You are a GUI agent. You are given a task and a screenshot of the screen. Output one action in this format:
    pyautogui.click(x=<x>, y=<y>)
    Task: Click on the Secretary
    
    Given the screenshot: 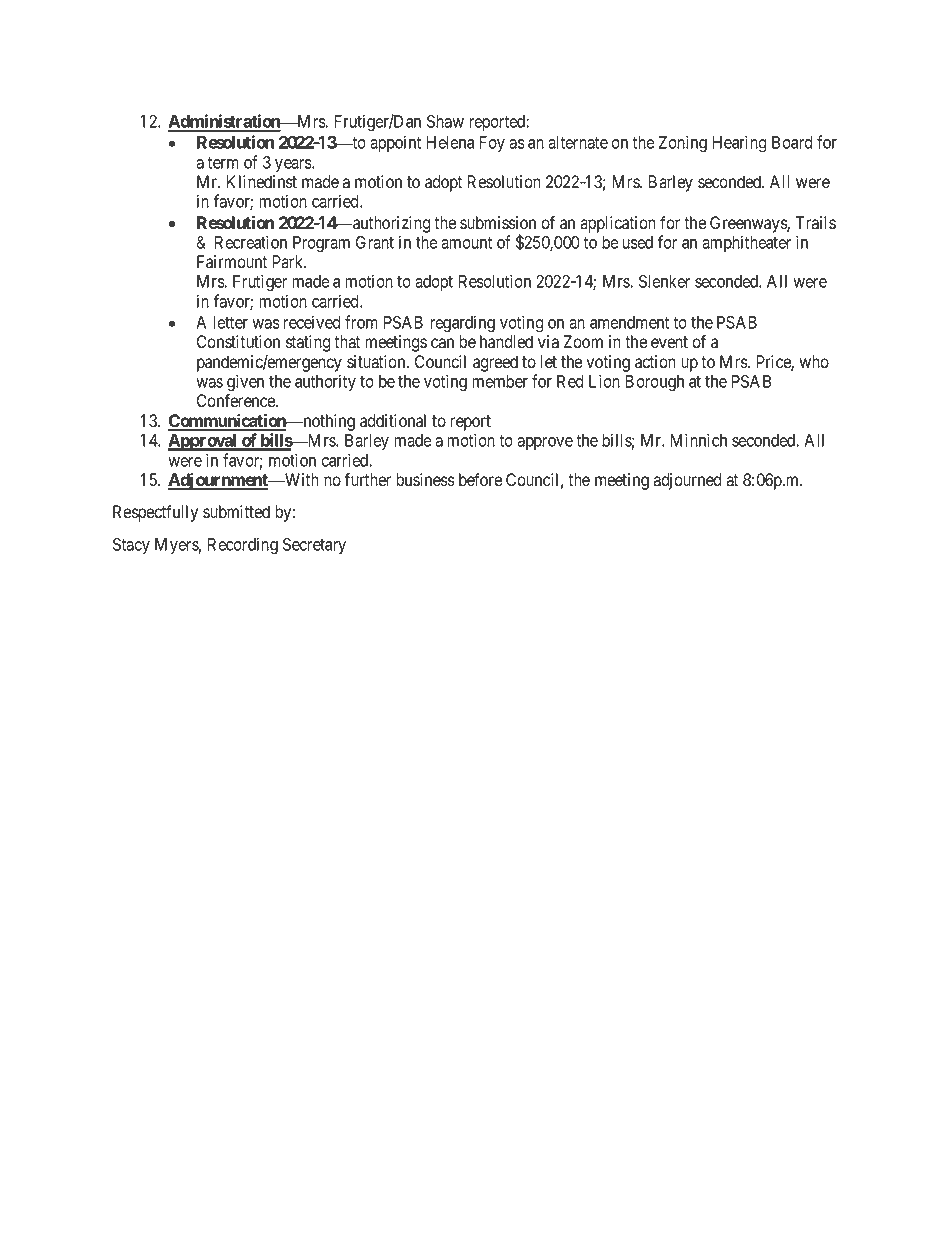 What is the action you would take?
    pyautogui.click(x=314, y=546)
